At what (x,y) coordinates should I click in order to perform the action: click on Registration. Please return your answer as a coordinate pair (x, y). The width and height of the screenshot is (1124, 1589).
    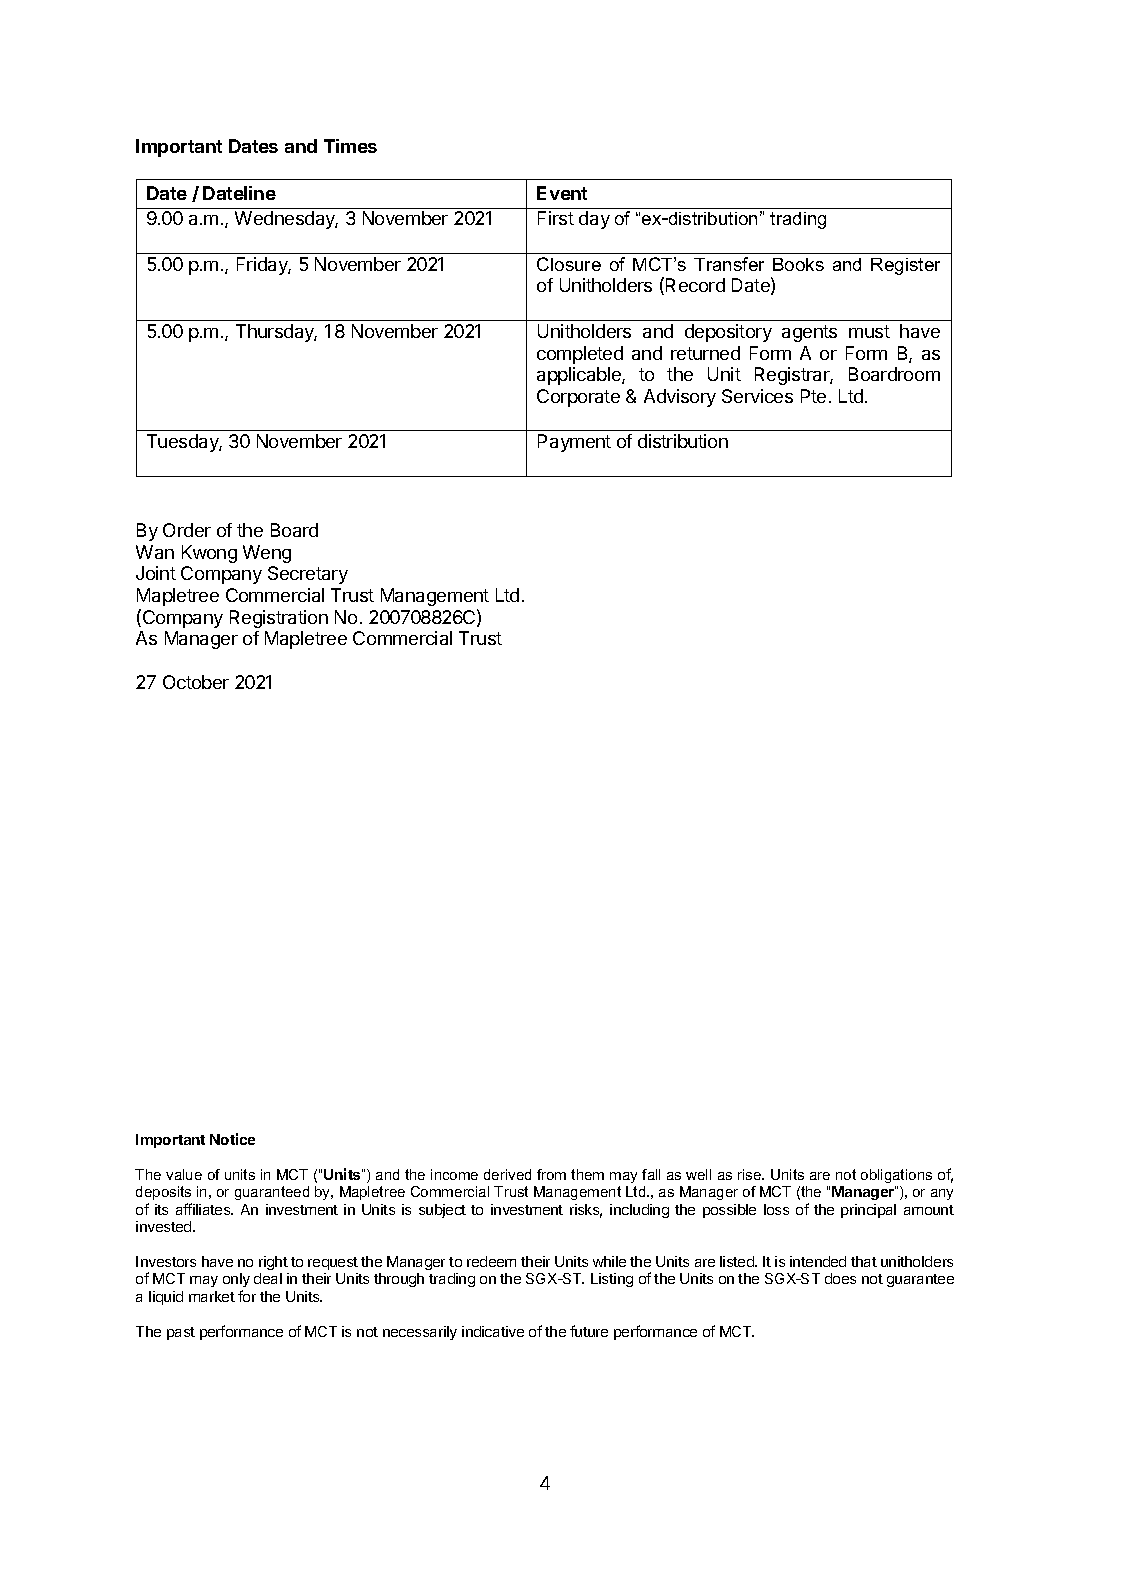
    Looking at the image, I should click on (279, 619).
